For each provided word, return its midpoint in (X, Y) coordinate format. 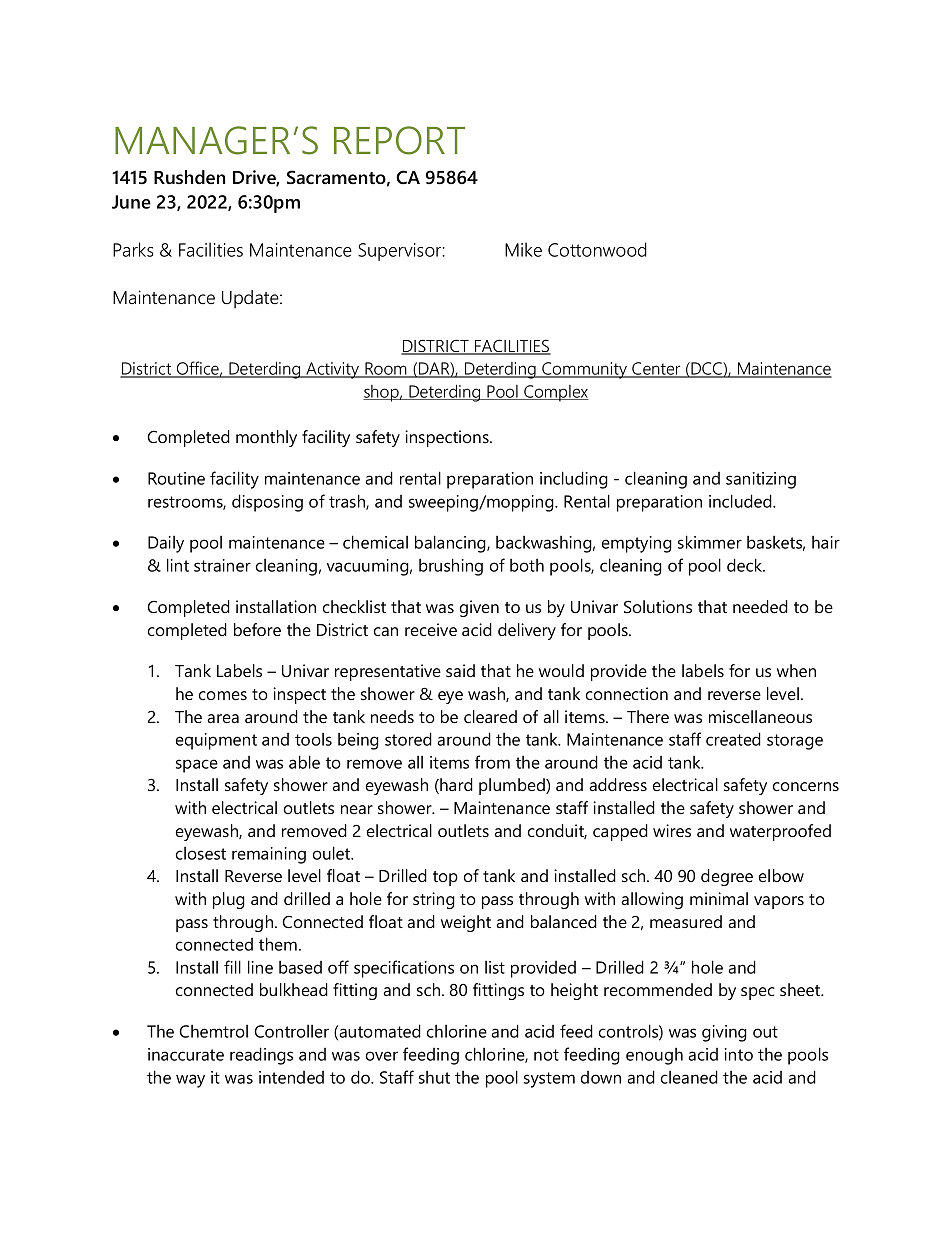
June (131, 202)
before (257, 629)
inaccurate (186, 1054)
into (739, 1054)
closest (201, 853)
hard (455, 786)
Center (656, 370)
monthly (266, 438)
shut (434, 1077)
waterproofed (780, 832)
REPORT (399, 140)
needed (760, 606)
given (479, 608)
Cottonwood (597, 249)
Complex (555, 393)
